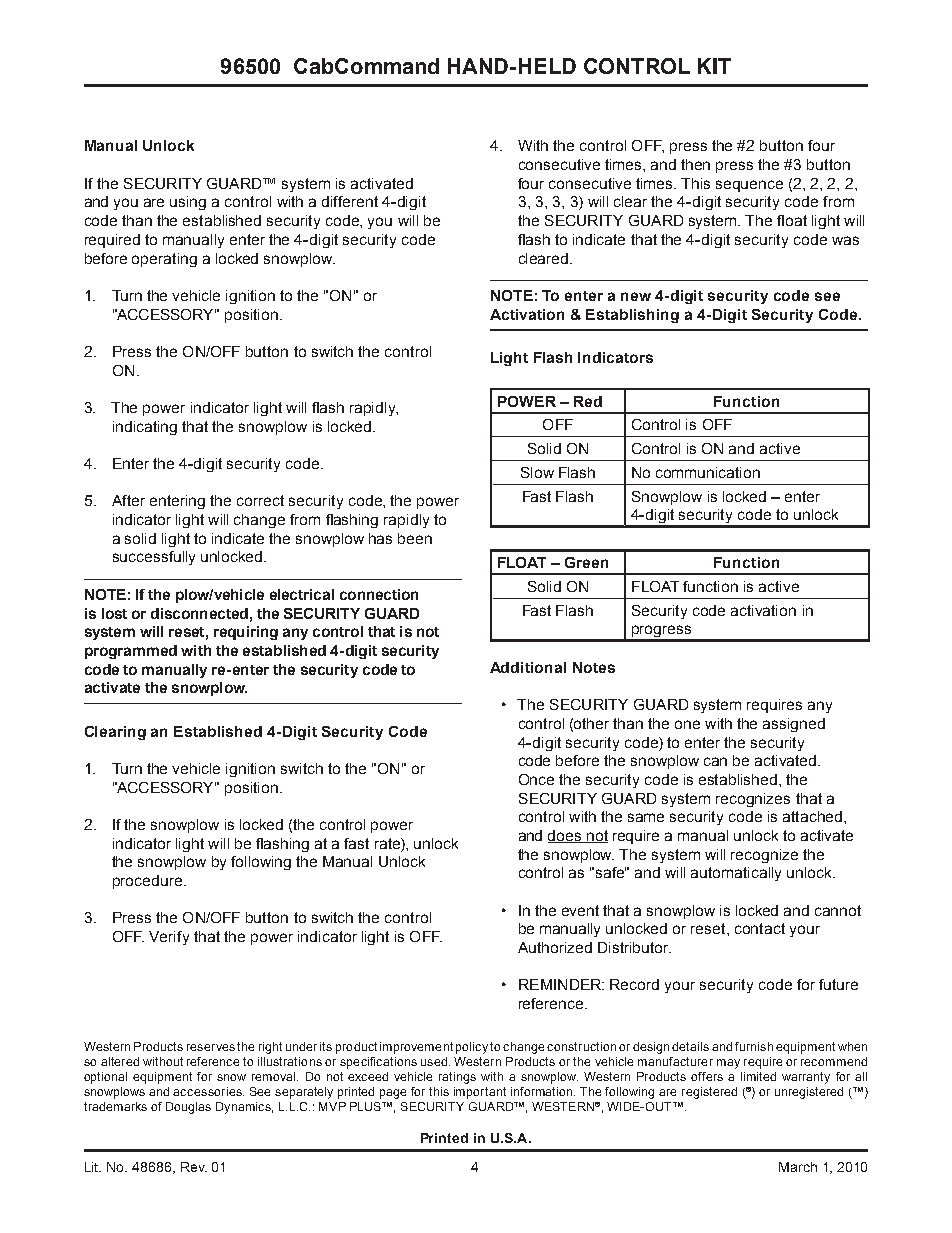 The image size is (952, 1233). Describe the element at coordinates (199, 613) in the image. I see `disconnected` at that location.
